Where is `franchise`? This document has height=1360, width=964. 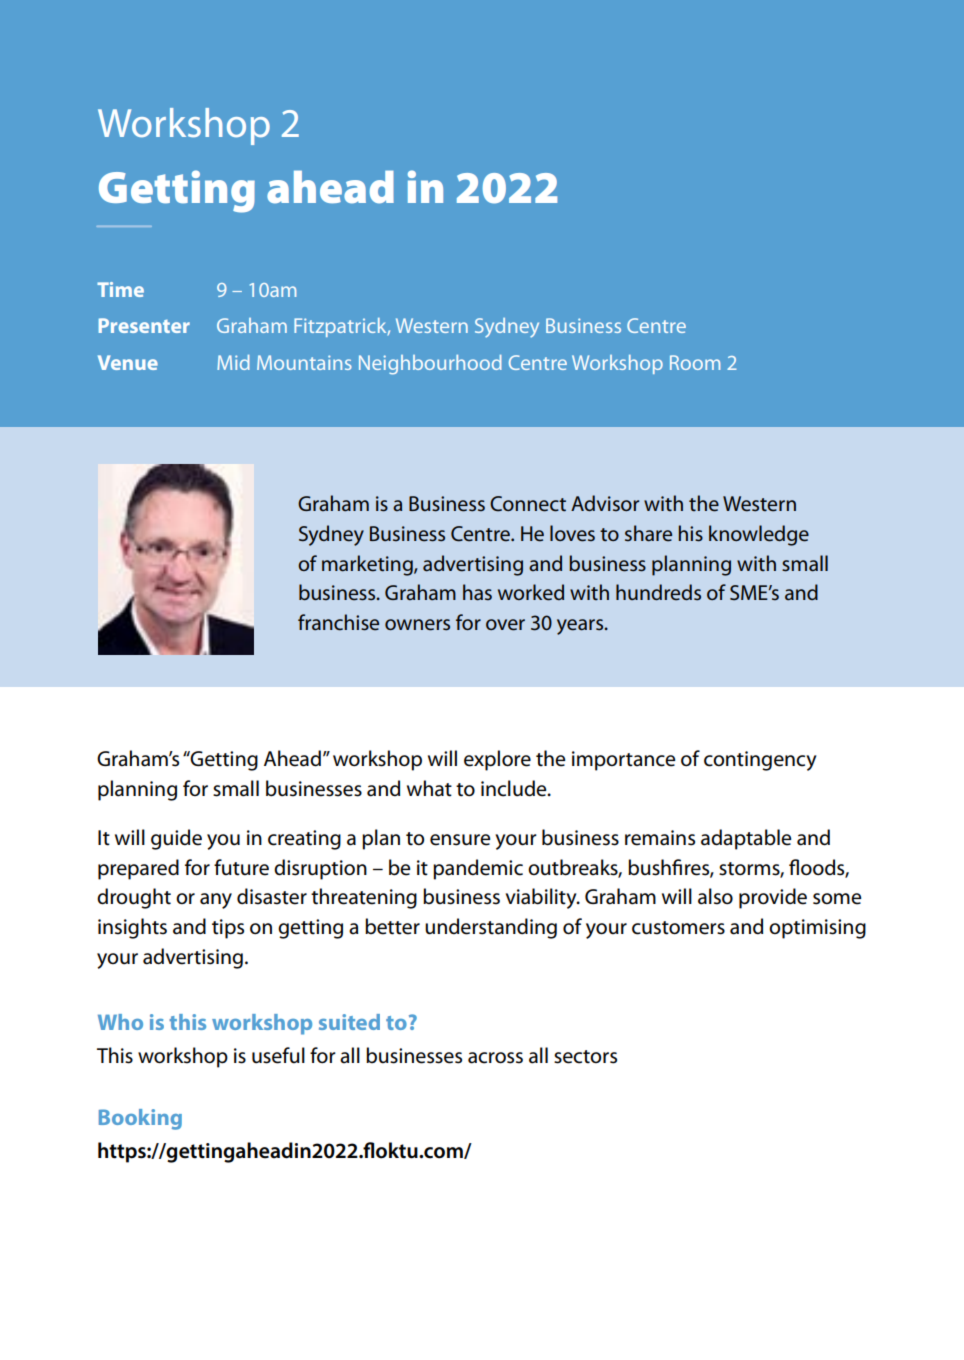
franchise is located at coordinates (338, 622).
